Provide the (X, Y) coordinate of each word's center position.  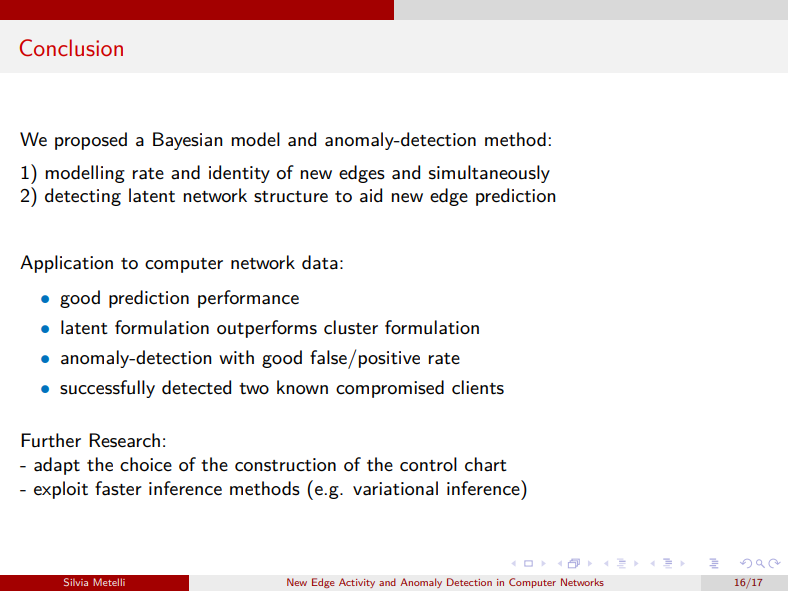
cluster (351, 327)
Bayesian (188, 141)
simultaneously (489, 174)
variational (395, 488)
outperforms (267, 329)
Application (66, 264)
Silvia (76, 582)
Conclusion (71, 48)
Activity (357, 583)
